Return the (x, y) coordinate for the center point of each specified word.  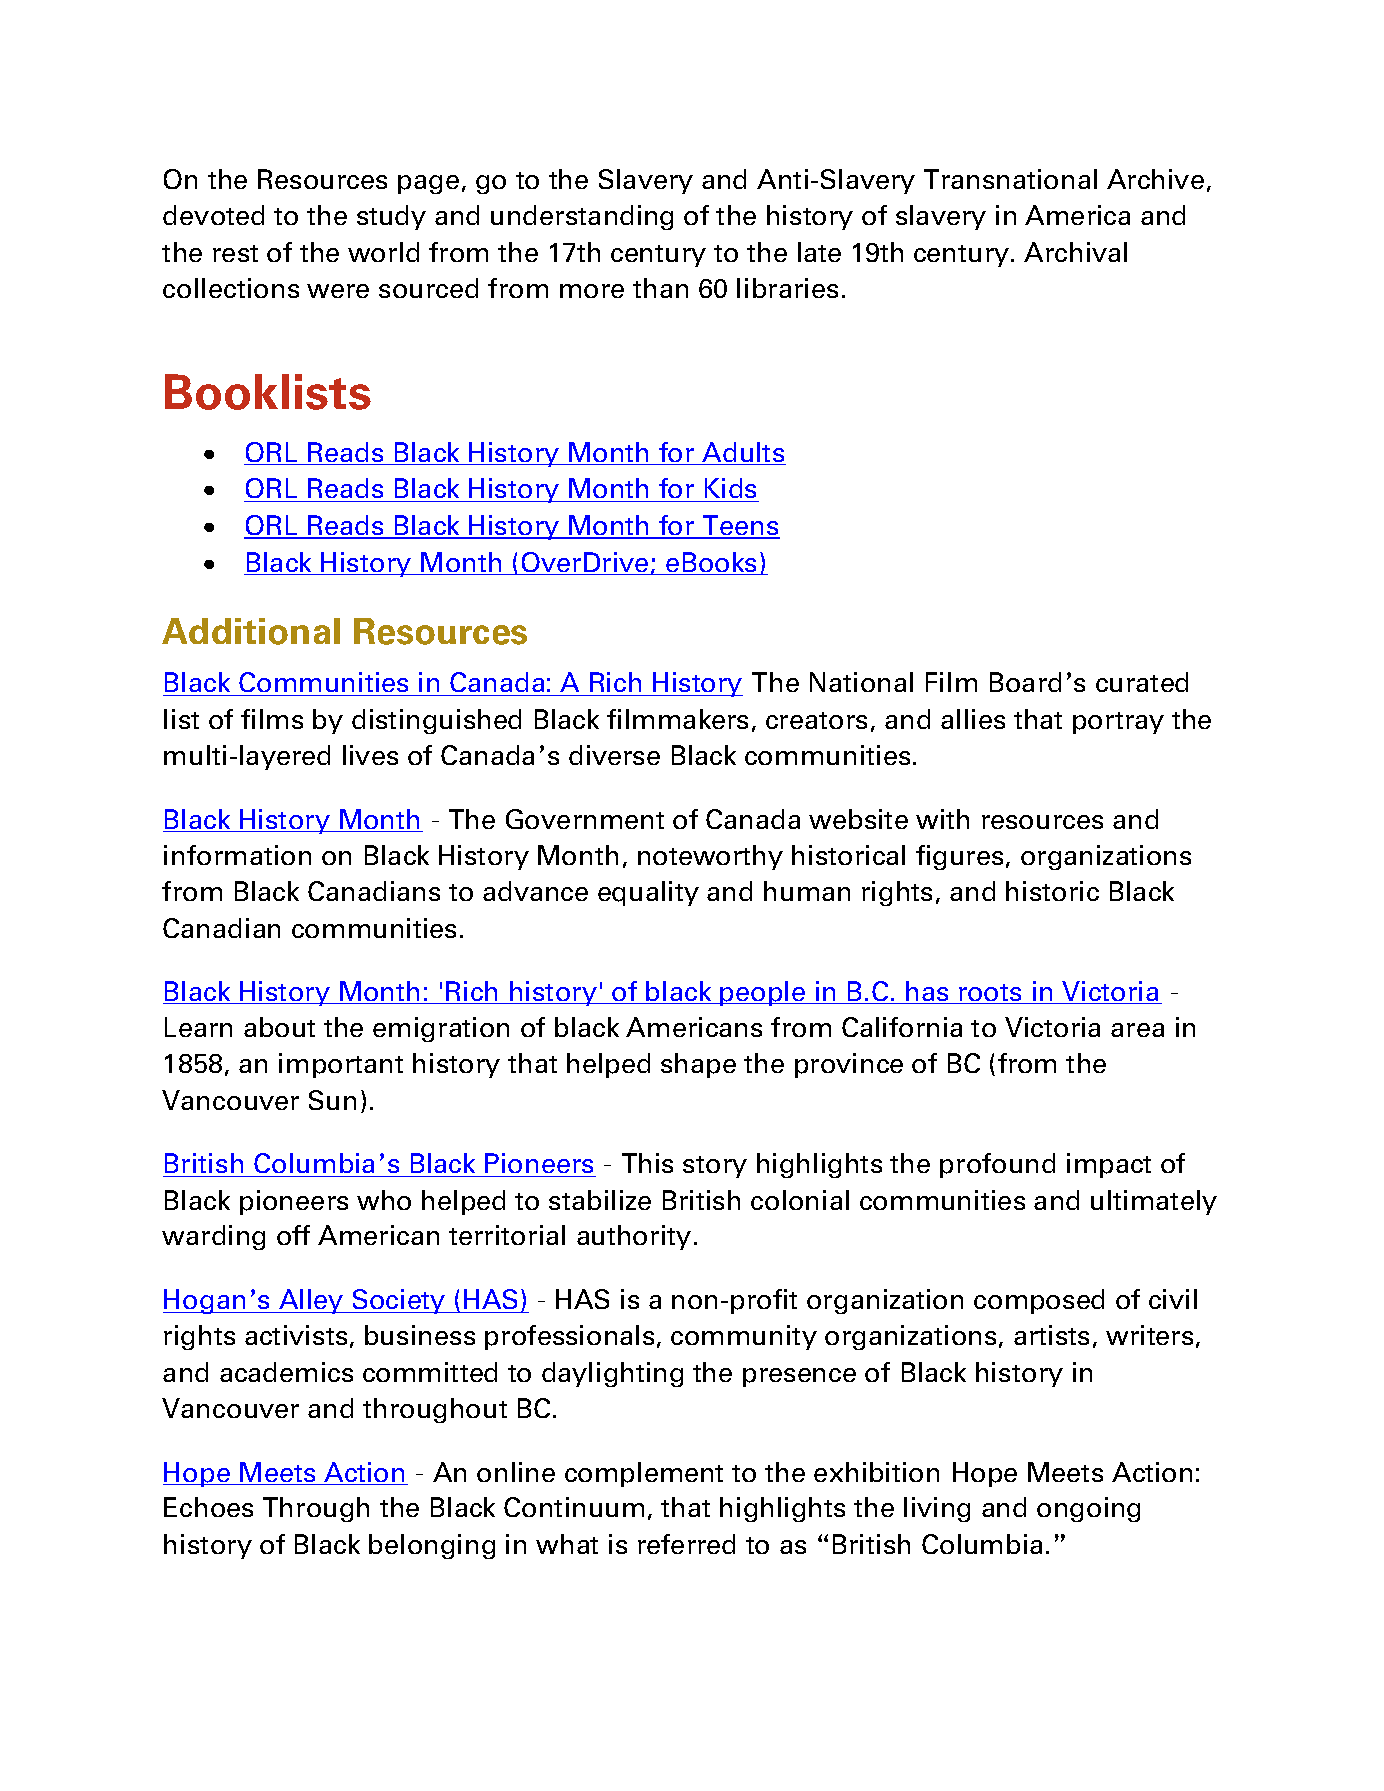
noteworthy (710, 857)
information (237, 855)
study (391, 217)
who (384, 1200)
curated (1142, 682)
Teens (740, 526)
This (647, 1163)
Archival (1075, 252)
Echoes (208, 1507)
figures (959, 857)
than (660, 288)
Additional (251, 631)
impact (1109, 1165)
